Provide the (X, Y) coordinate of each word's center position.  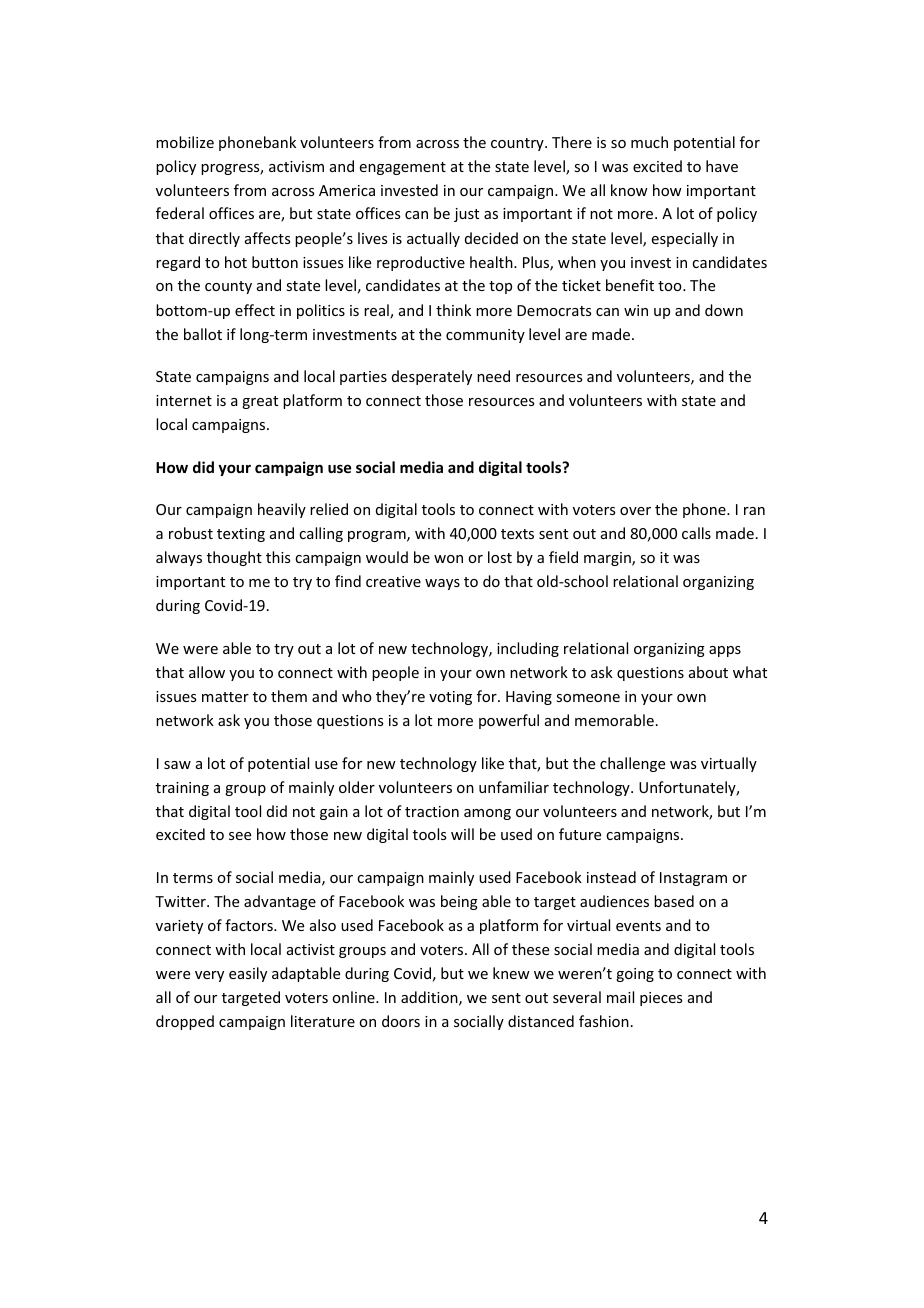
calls (696, 533)
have (722, 166)
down (724, 310)
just (466, 215)
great (260, 402)
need (493, 376)
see (240, 836)
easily (248, 974)
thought (234, 558)
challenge (632, 764)
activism (296, 166)
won (448, 559)
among (487, 814)
